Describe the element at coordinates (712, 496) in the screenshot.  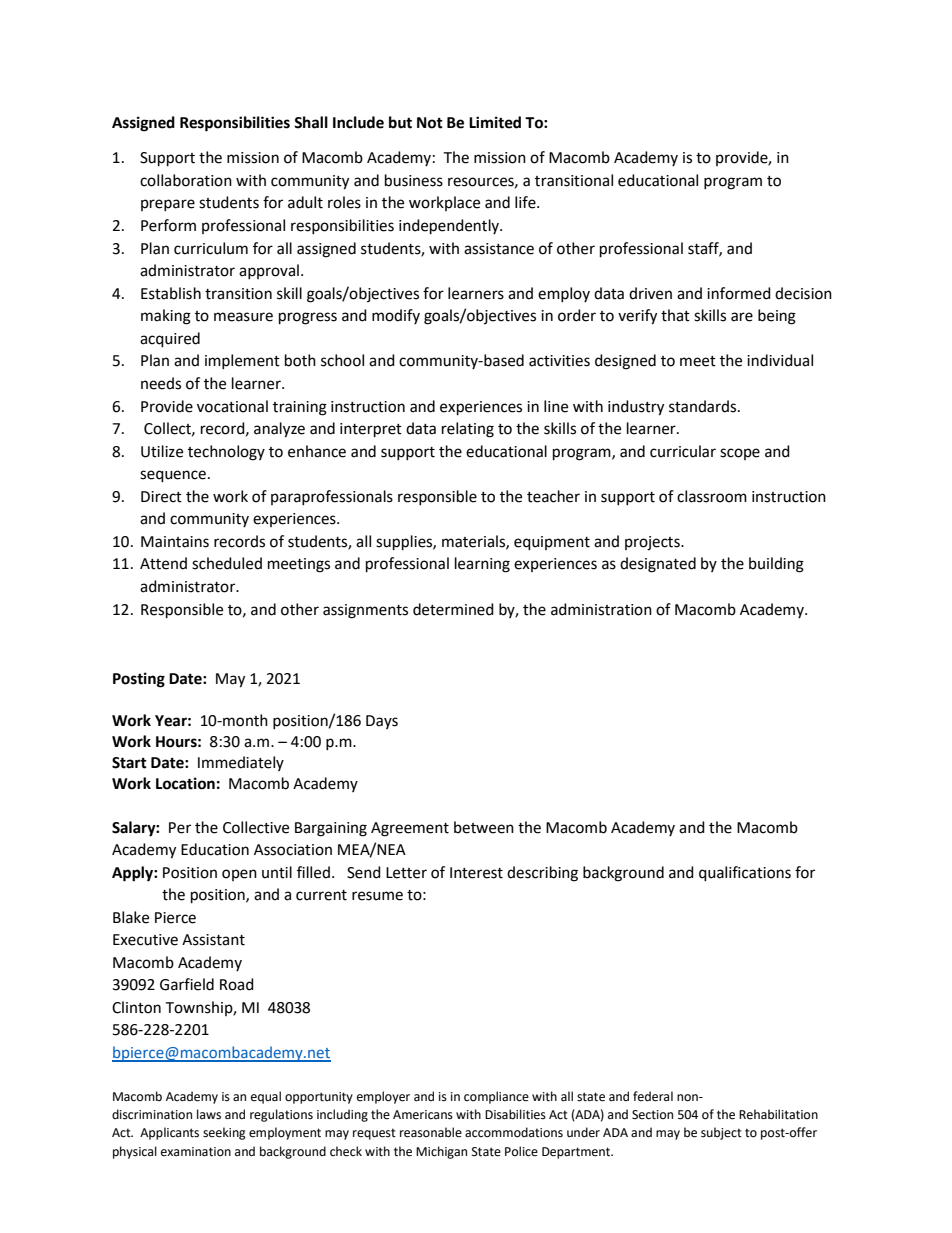
I see `classroom` at that location.
